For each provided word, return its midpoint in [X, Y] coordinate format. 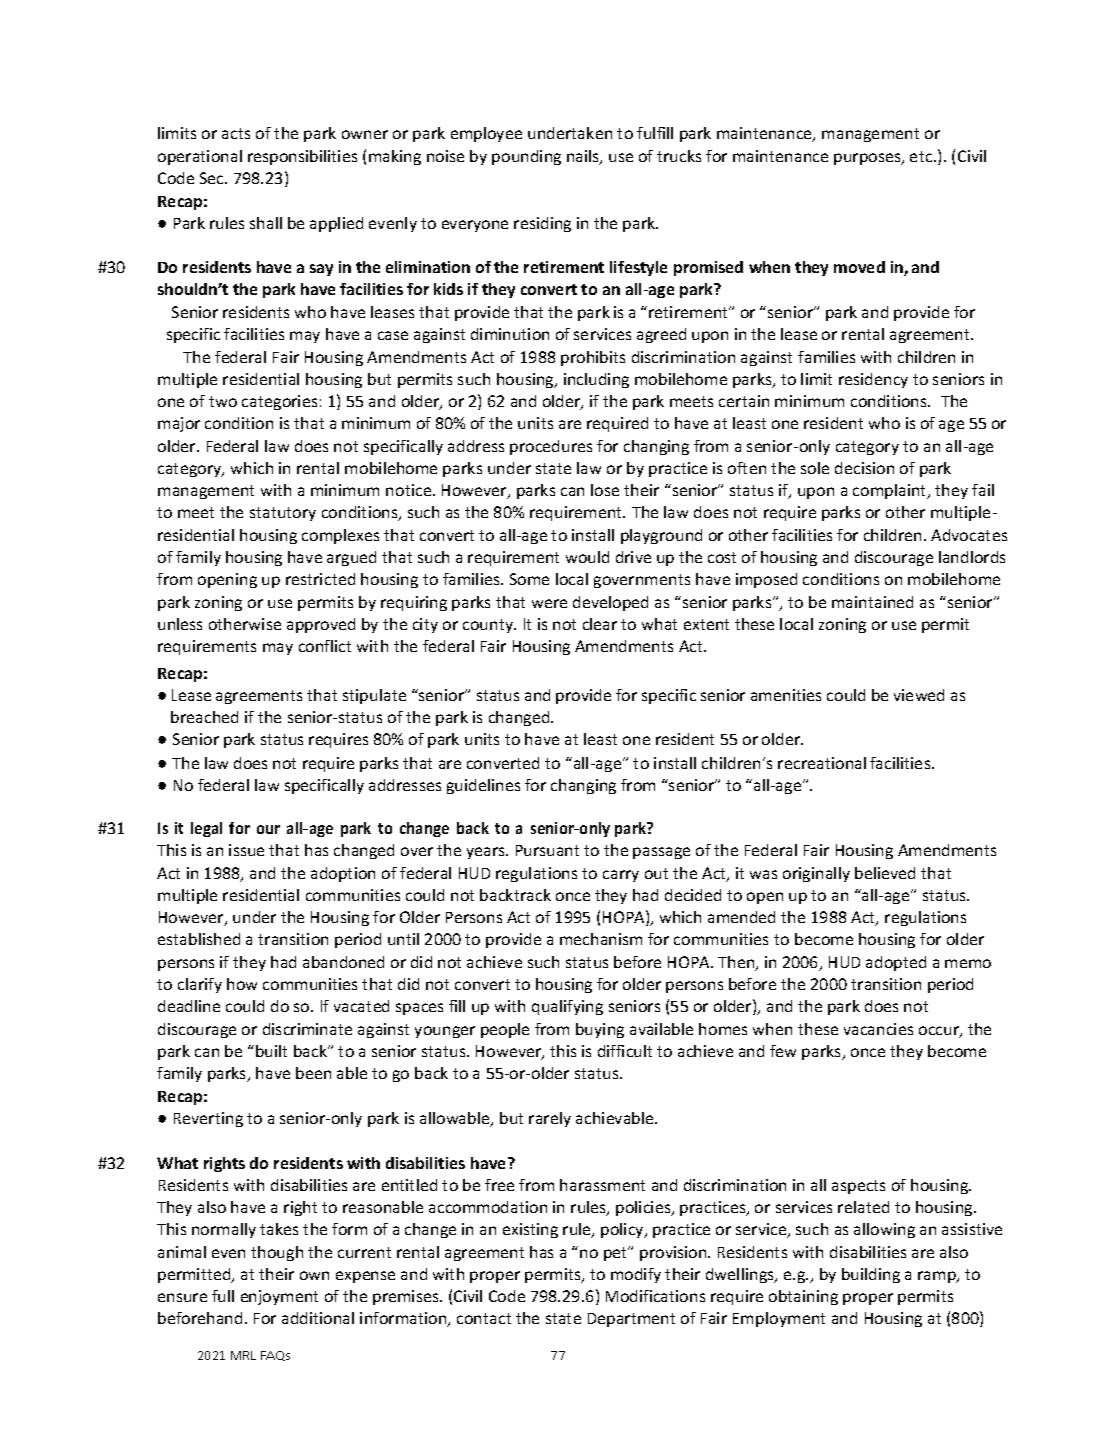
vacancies [878, 1029]
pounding [526, 157]
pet [617, 1253]
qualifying [567, 1007]
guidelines [483, 786]
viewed [919, 695]
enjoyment [279, 1297]
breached [204, 717]
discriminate [307, 1029]
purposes [868, 159]
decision [864, 468]
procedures [551, 447]
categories [279, 402]
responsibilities [302, 157]
